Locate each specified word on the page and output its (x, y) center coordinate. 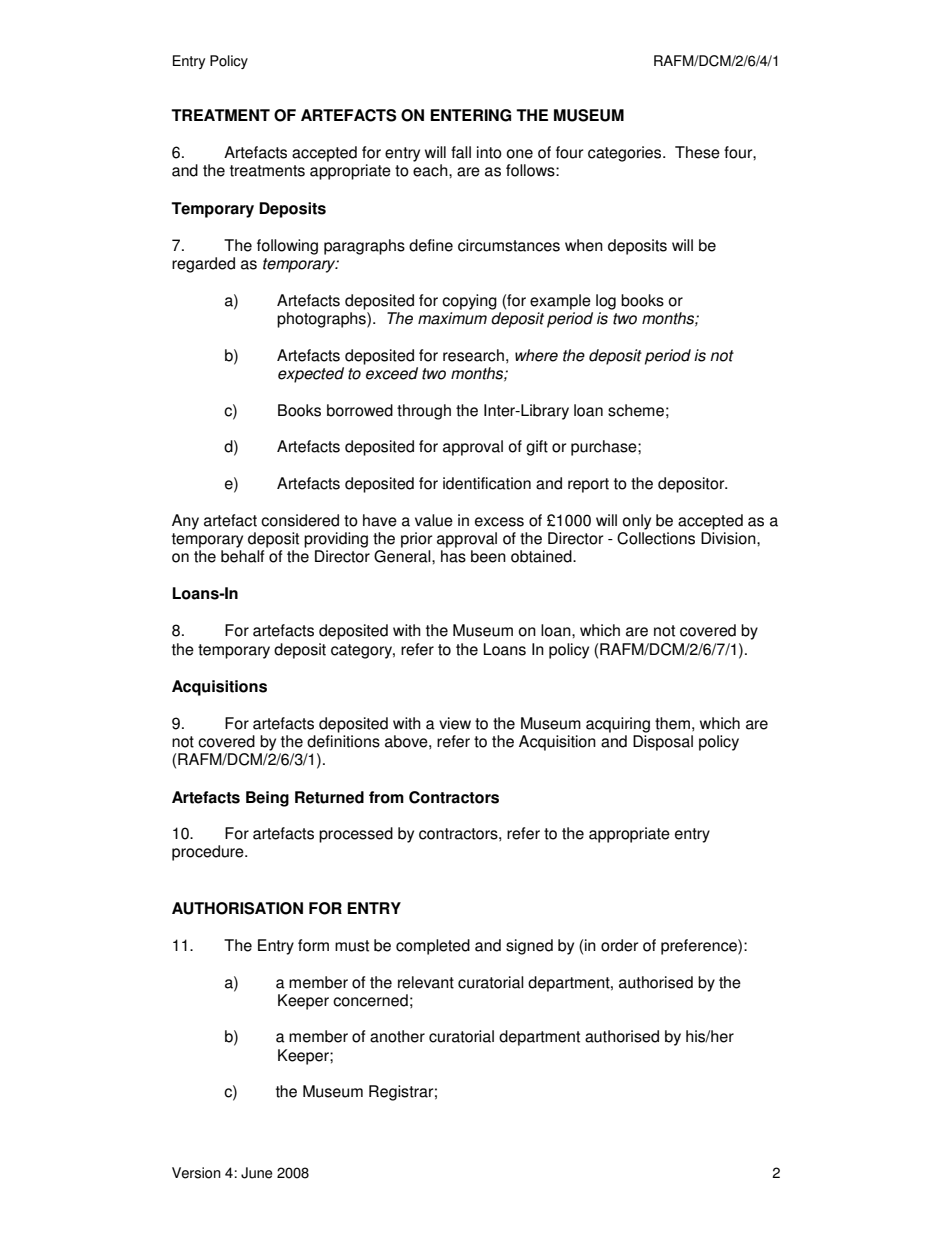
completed (433, 947)
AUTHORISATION (237, 908)
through (424, 412)
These (697, 152)
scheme (636, 410)
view (455, 723)
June (257, 1173)
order (619, 945)
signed (529, 947)
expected (311, 375)
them (672, 723)
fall (461, 152)
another (397, 1036)
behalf (242, 556)
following (287, 247)
